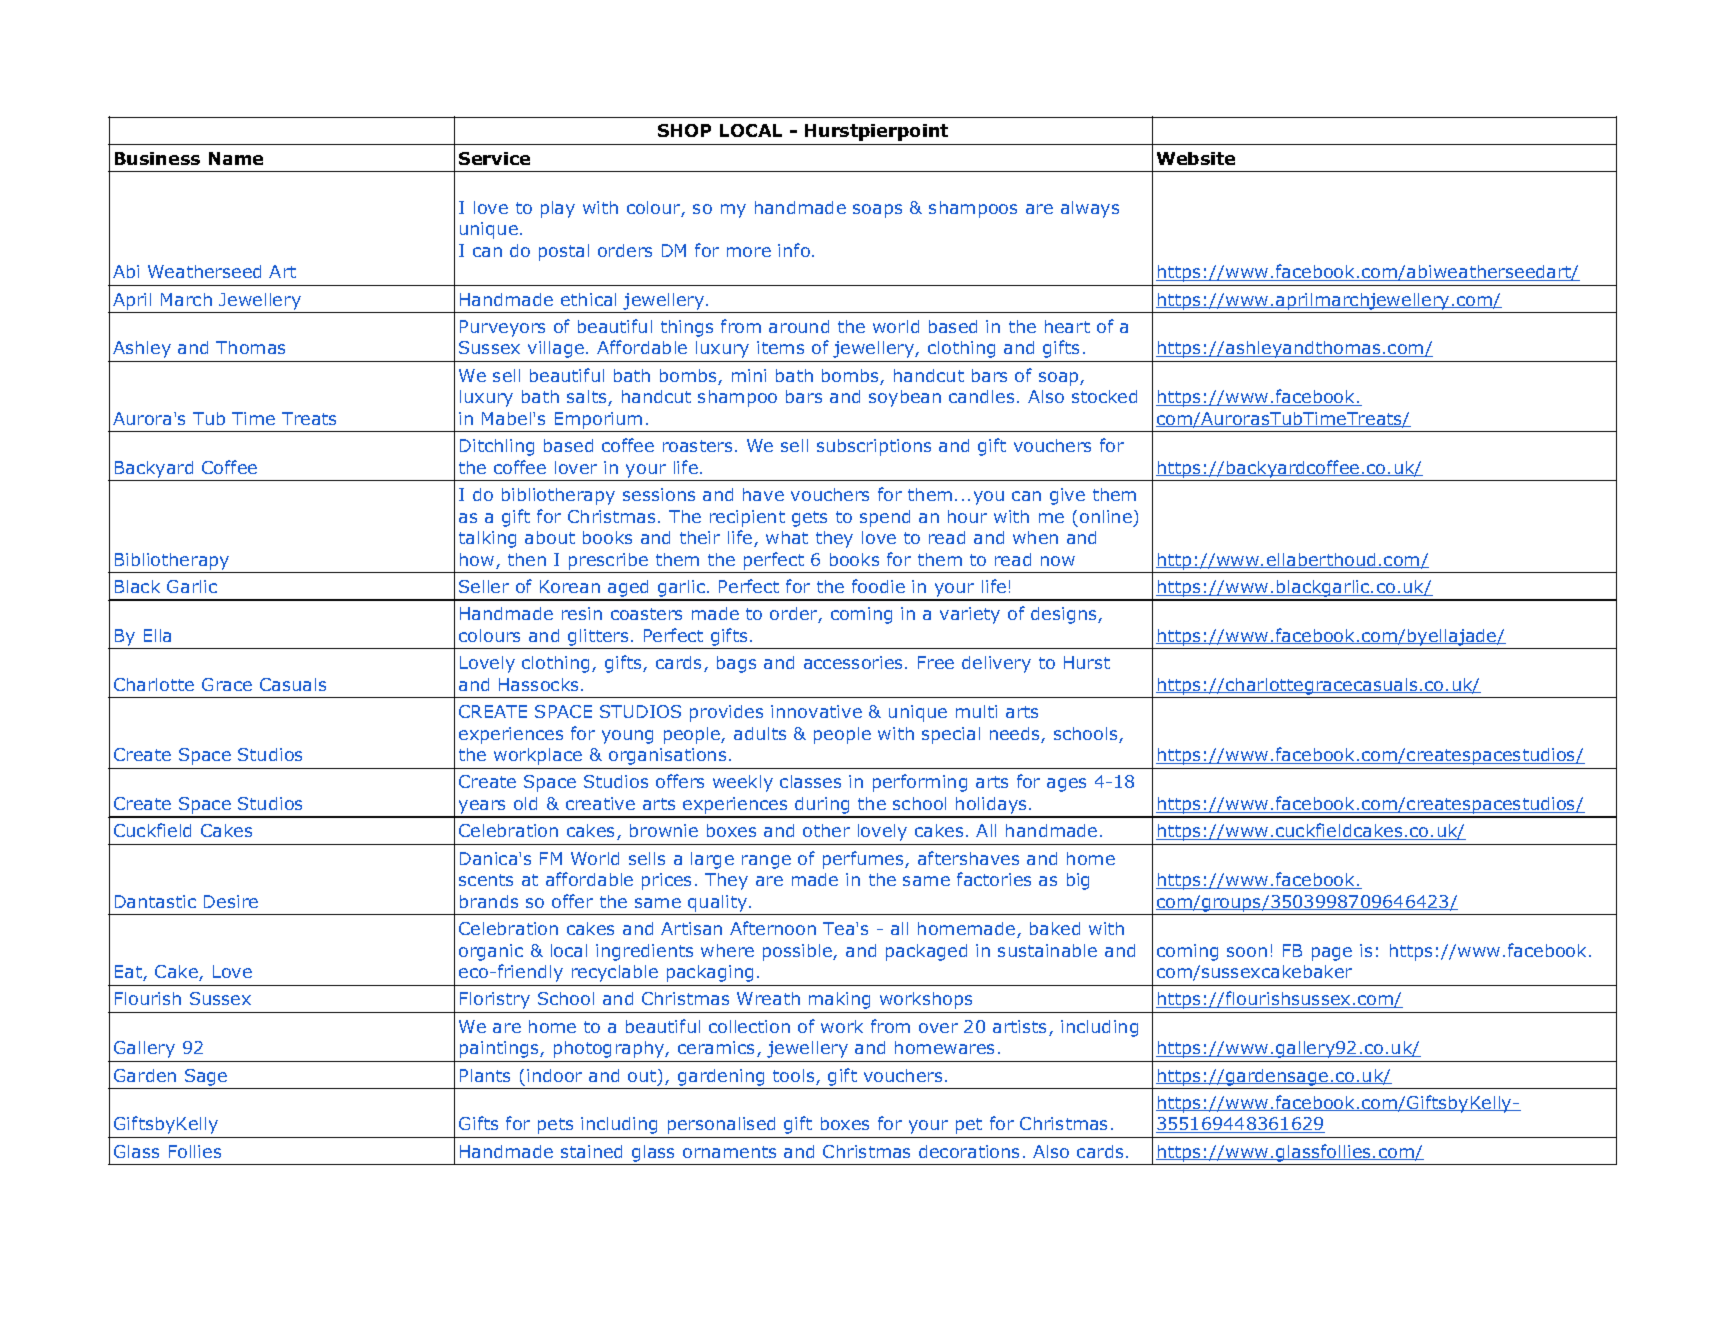 The height and width of the page is (1334, 1726). I want to click on Plants, so click(485, 1075).
